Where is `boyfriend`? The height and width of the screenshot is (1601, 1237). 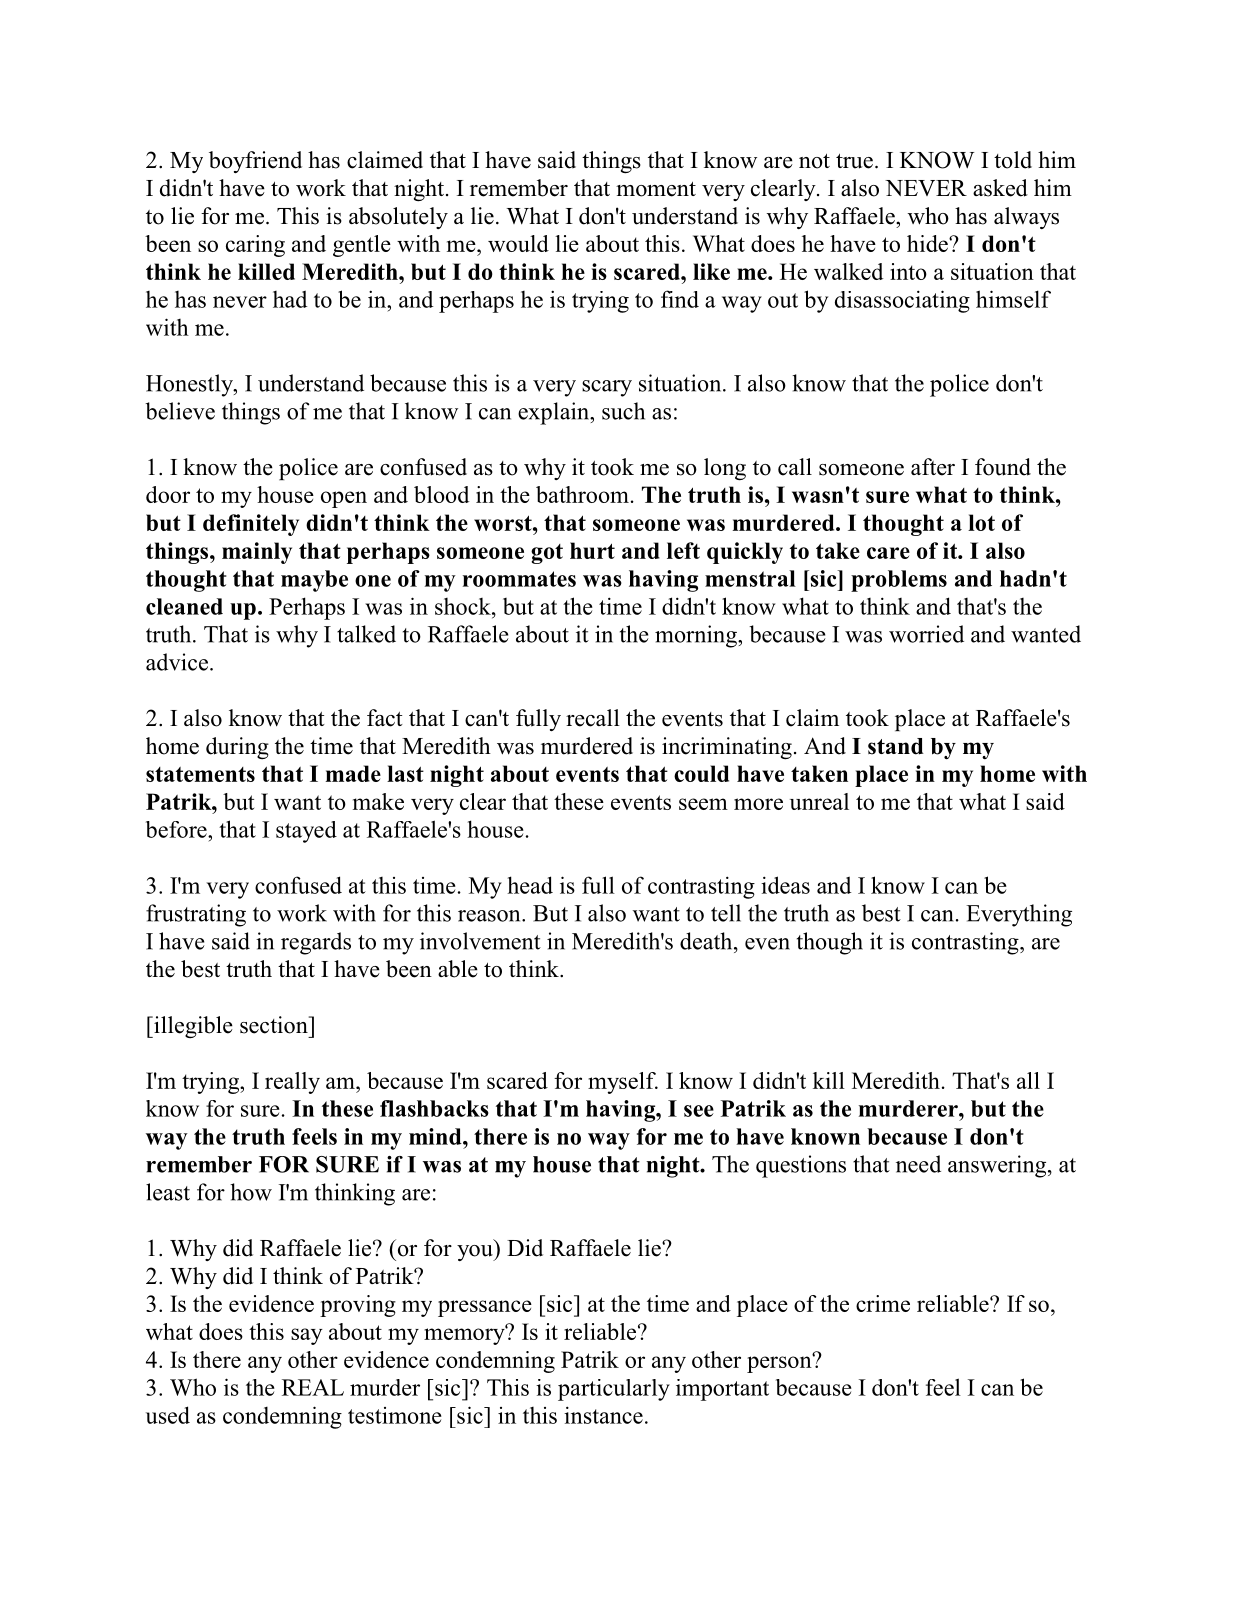
boyfriend is located at coordinates (255, 162).
